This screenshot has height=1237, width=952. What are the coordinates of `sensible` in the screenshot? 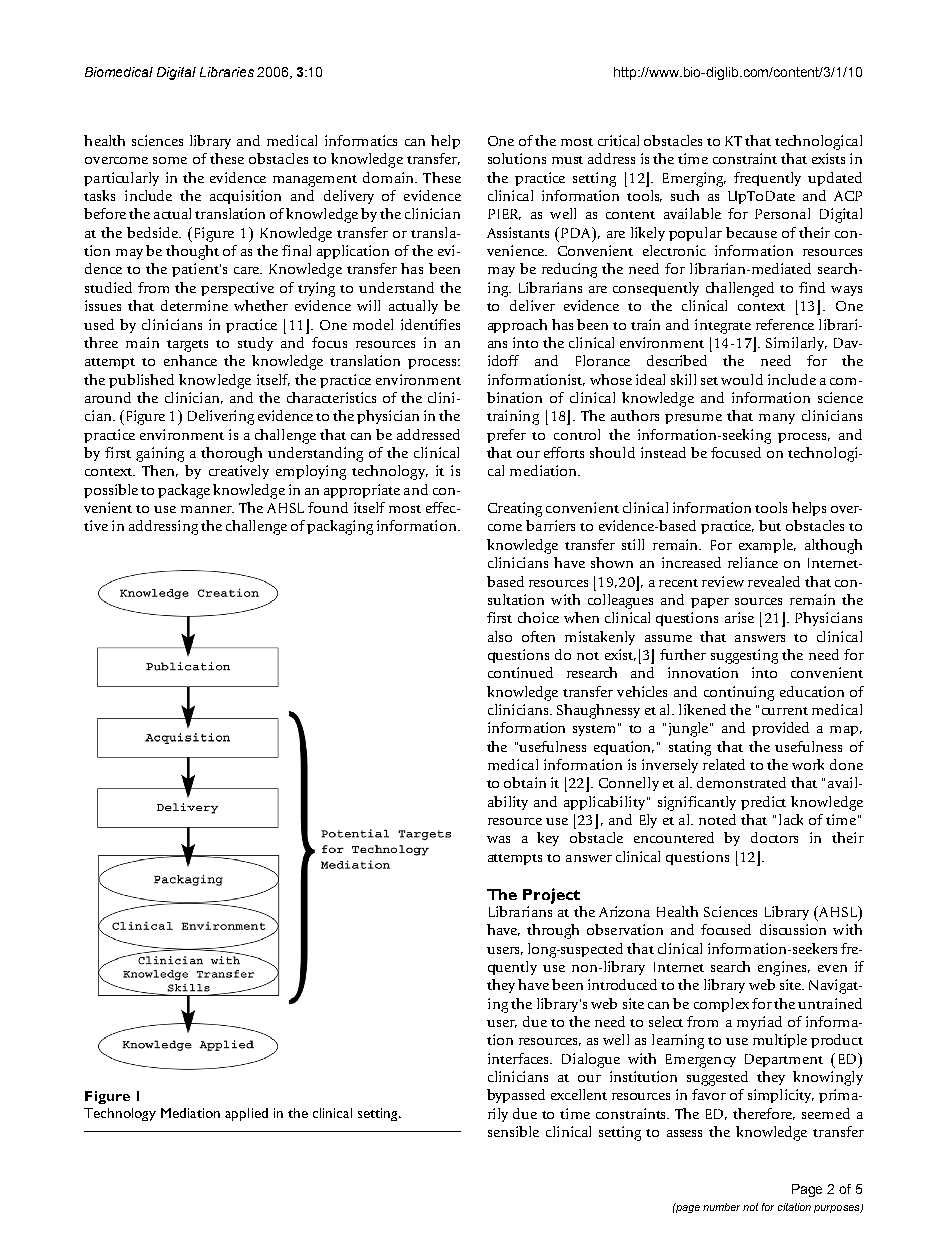 It's located at (513, 1131).
